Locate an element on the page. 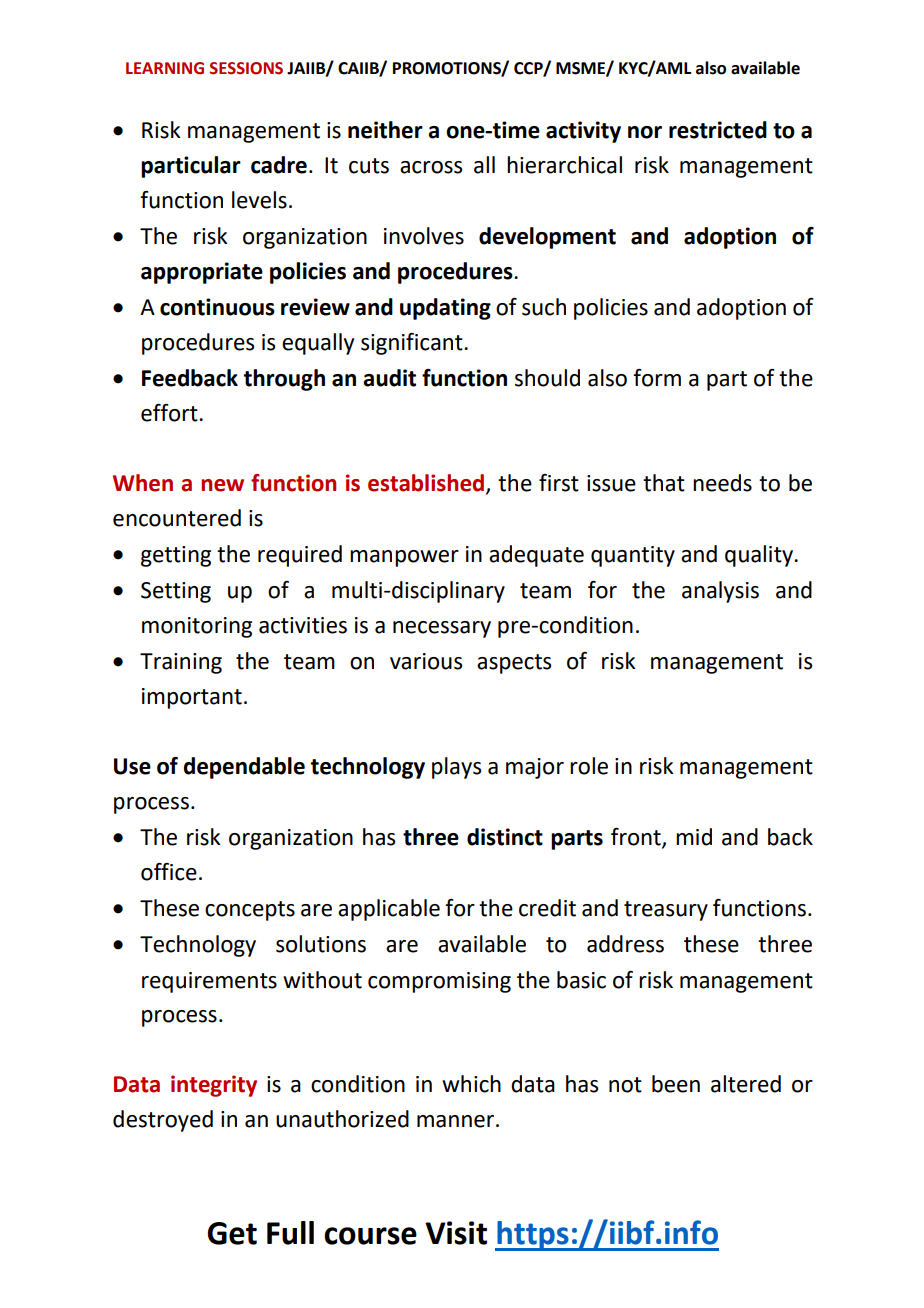  Full is located at coordinates (290, 1233).
